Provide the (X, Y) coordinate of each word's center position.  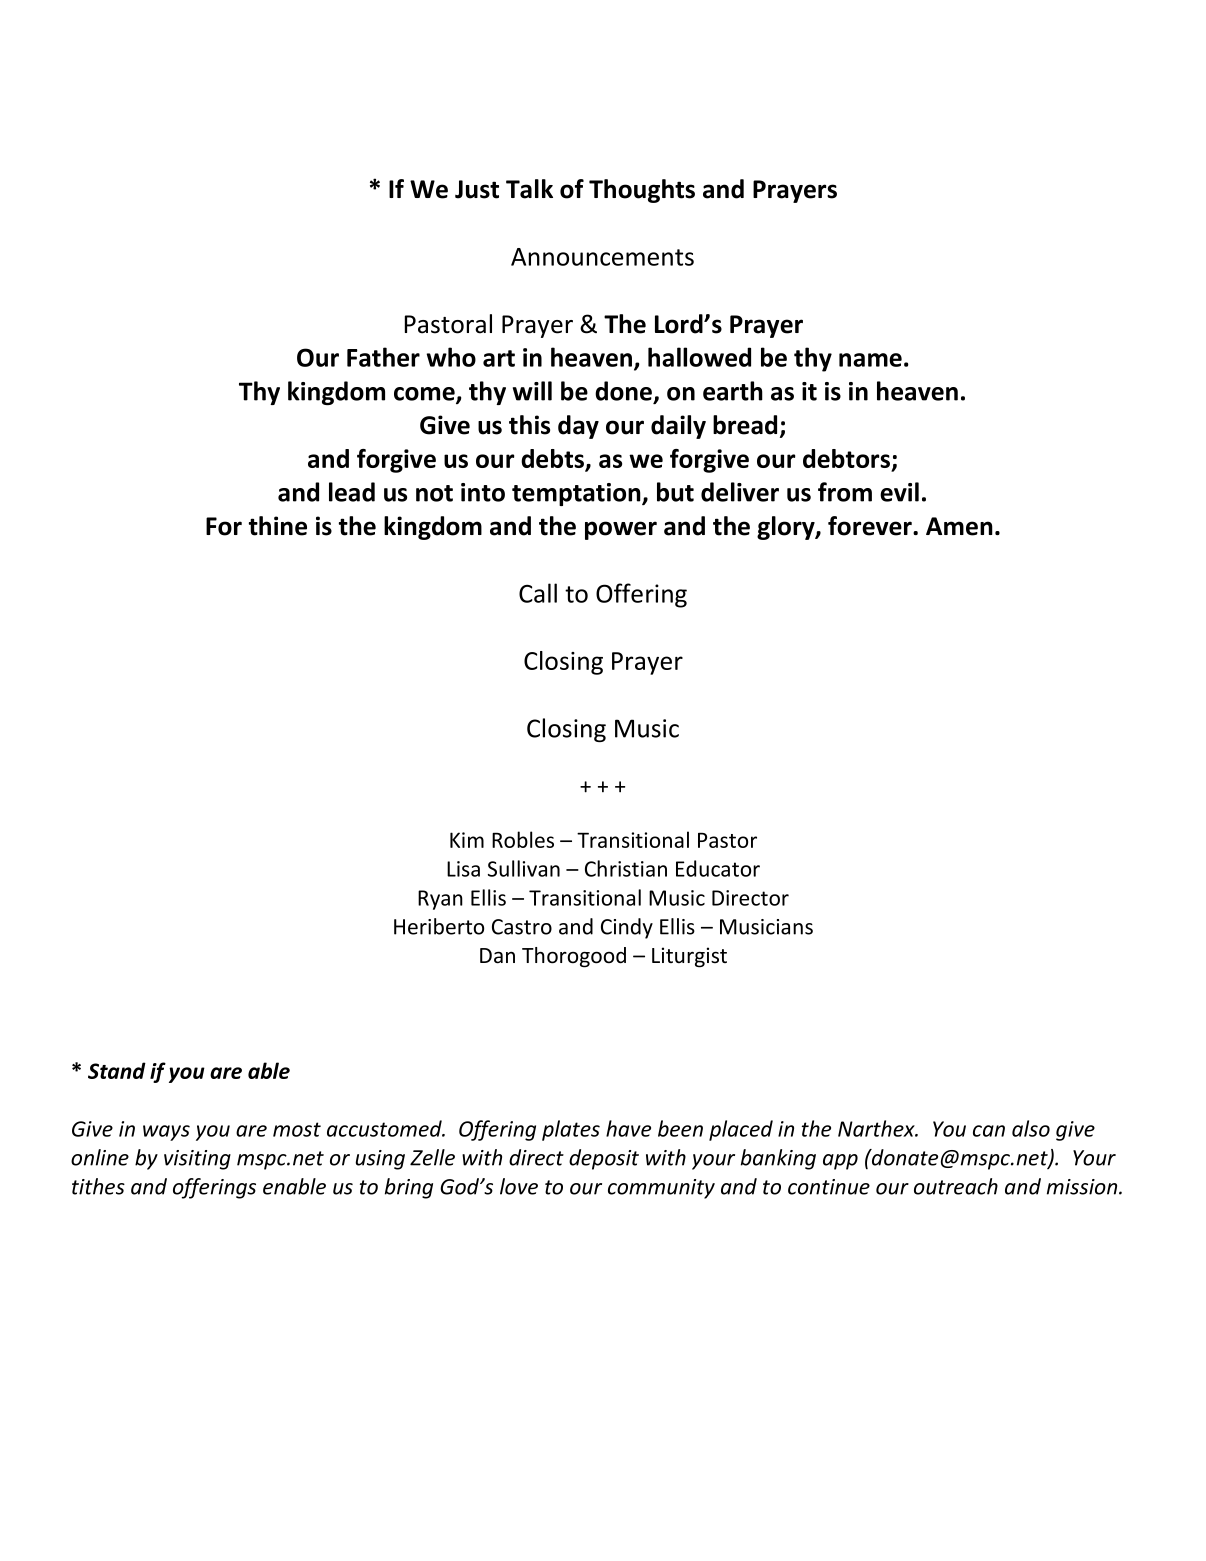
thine (278, 526)
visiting (197, 1160)
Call (538, 593)
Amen (959, 526)
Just (477, 189)
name (870, 360)
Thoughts (642, 191)
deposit (604, 1159)
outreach (956, 1186)
